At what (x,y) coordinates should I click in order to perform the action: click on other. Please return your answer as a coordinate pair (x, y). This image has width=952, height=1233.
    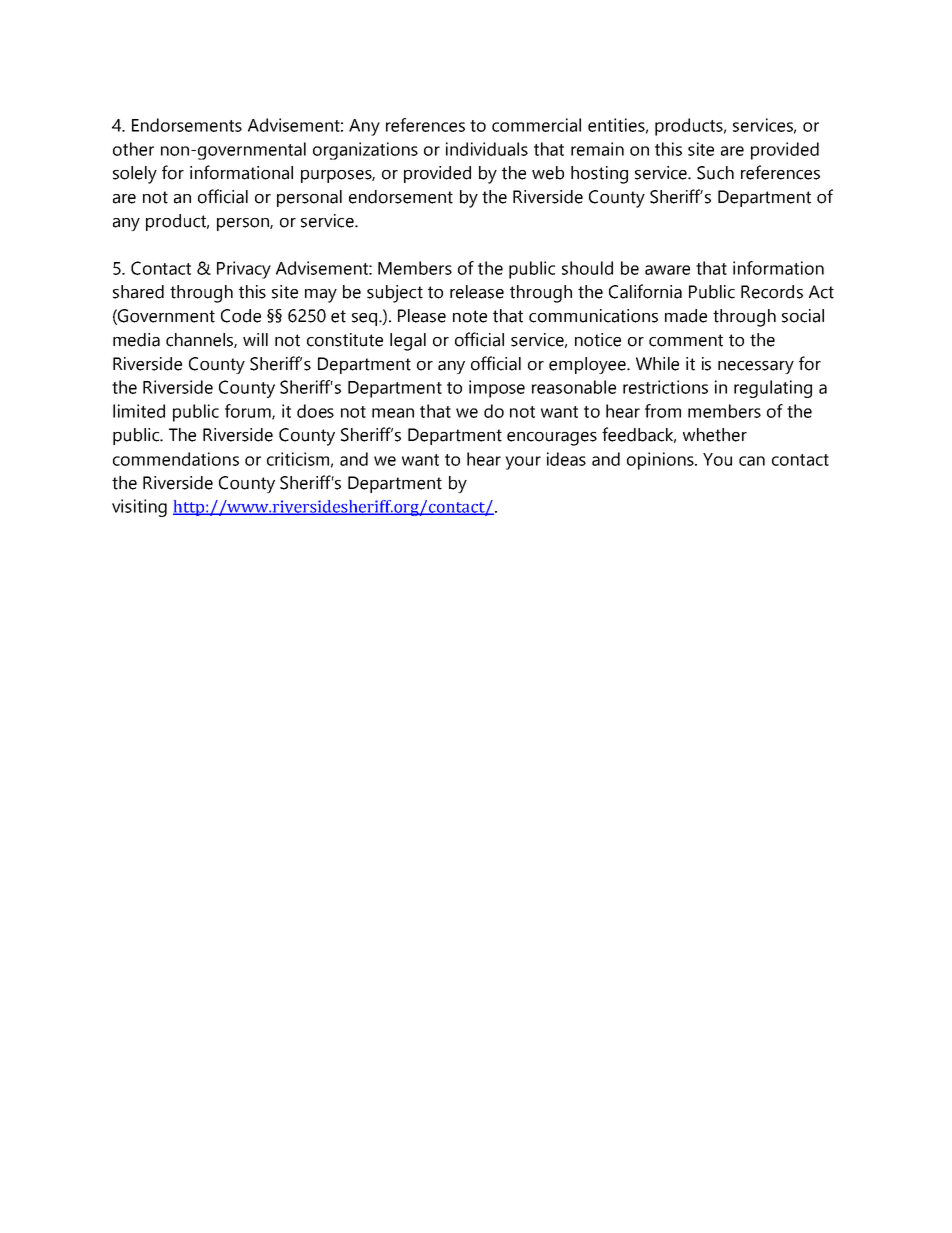
    Looking at the image, I should click on (133, 149).
